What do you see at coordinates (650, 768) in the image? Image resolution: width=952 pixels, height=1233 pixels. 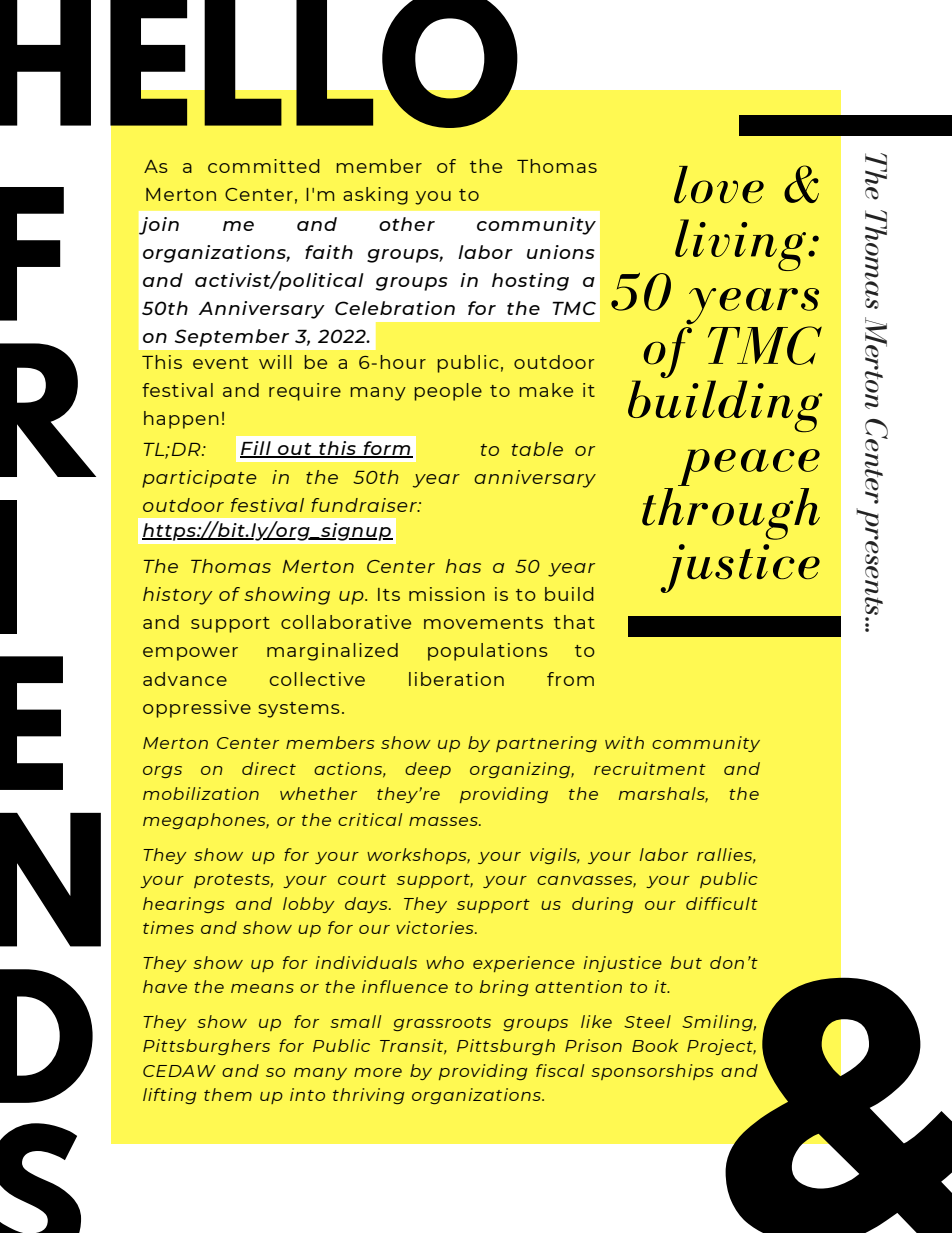 I see `recruitment` at bounding box center [650, 768].
